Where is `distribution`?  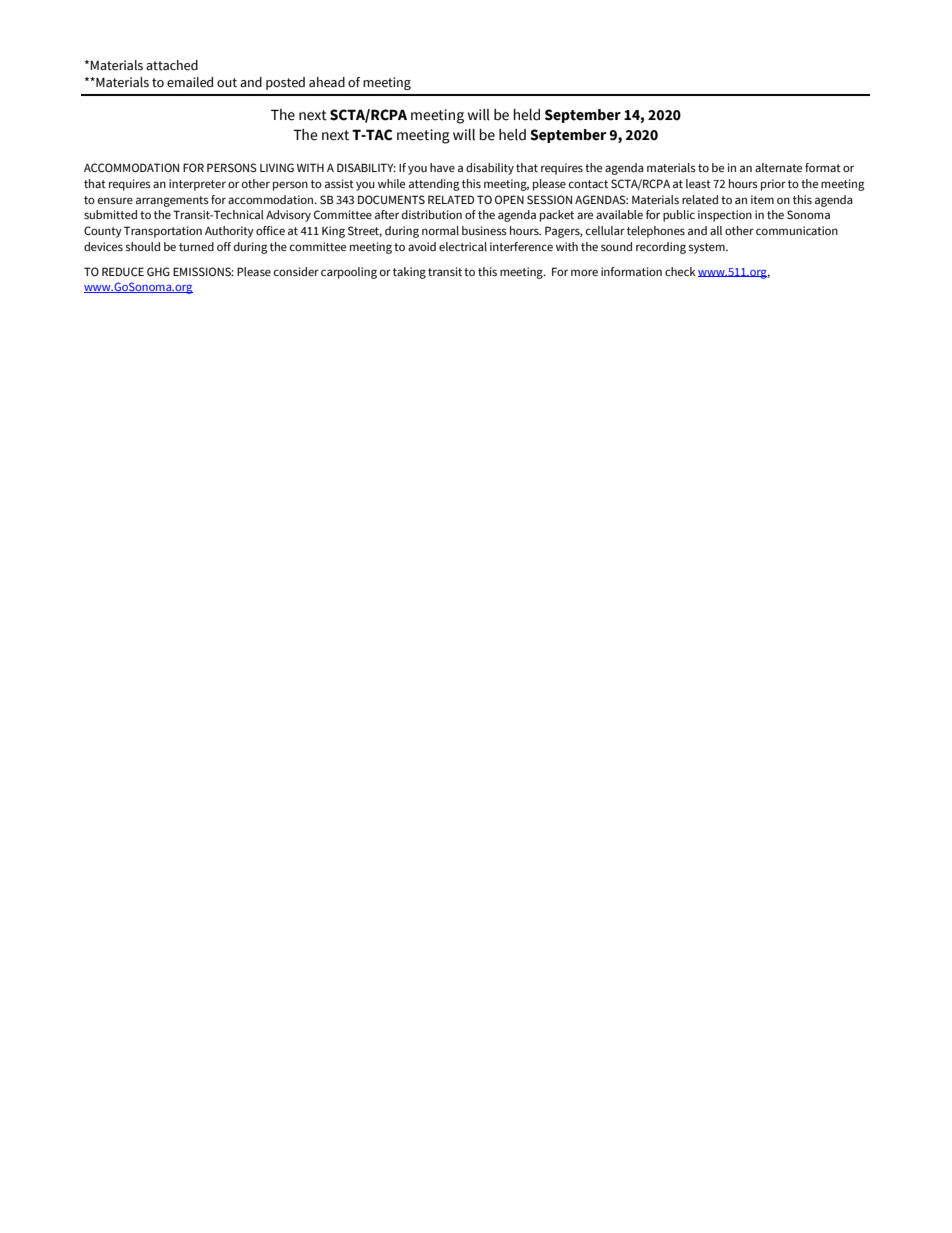 distribution is located at coordinates (432, 214).
